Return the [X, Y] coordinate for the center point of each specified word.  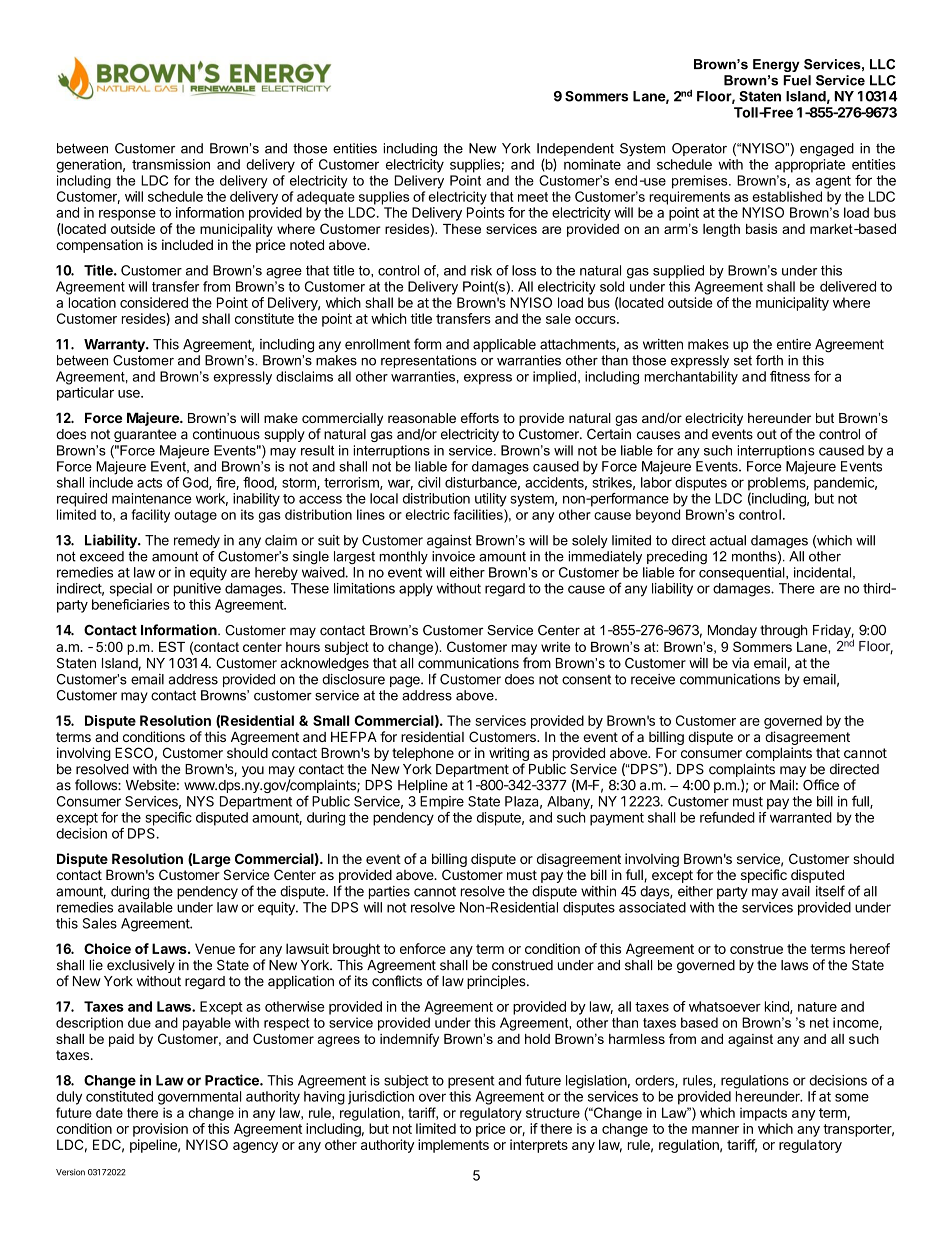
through [784, 631]
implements [453, 1146]
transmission [171, 164]
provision [160, 1130]
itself [830, 891]
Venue [215, 948]
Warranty [115, 345]
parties [389, 892]
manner [715, 1130]
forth [769, 360]
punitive [197, 590]
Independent [575, 149]
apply [416, 590]
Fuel [797, 80]
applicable [504, 345]
